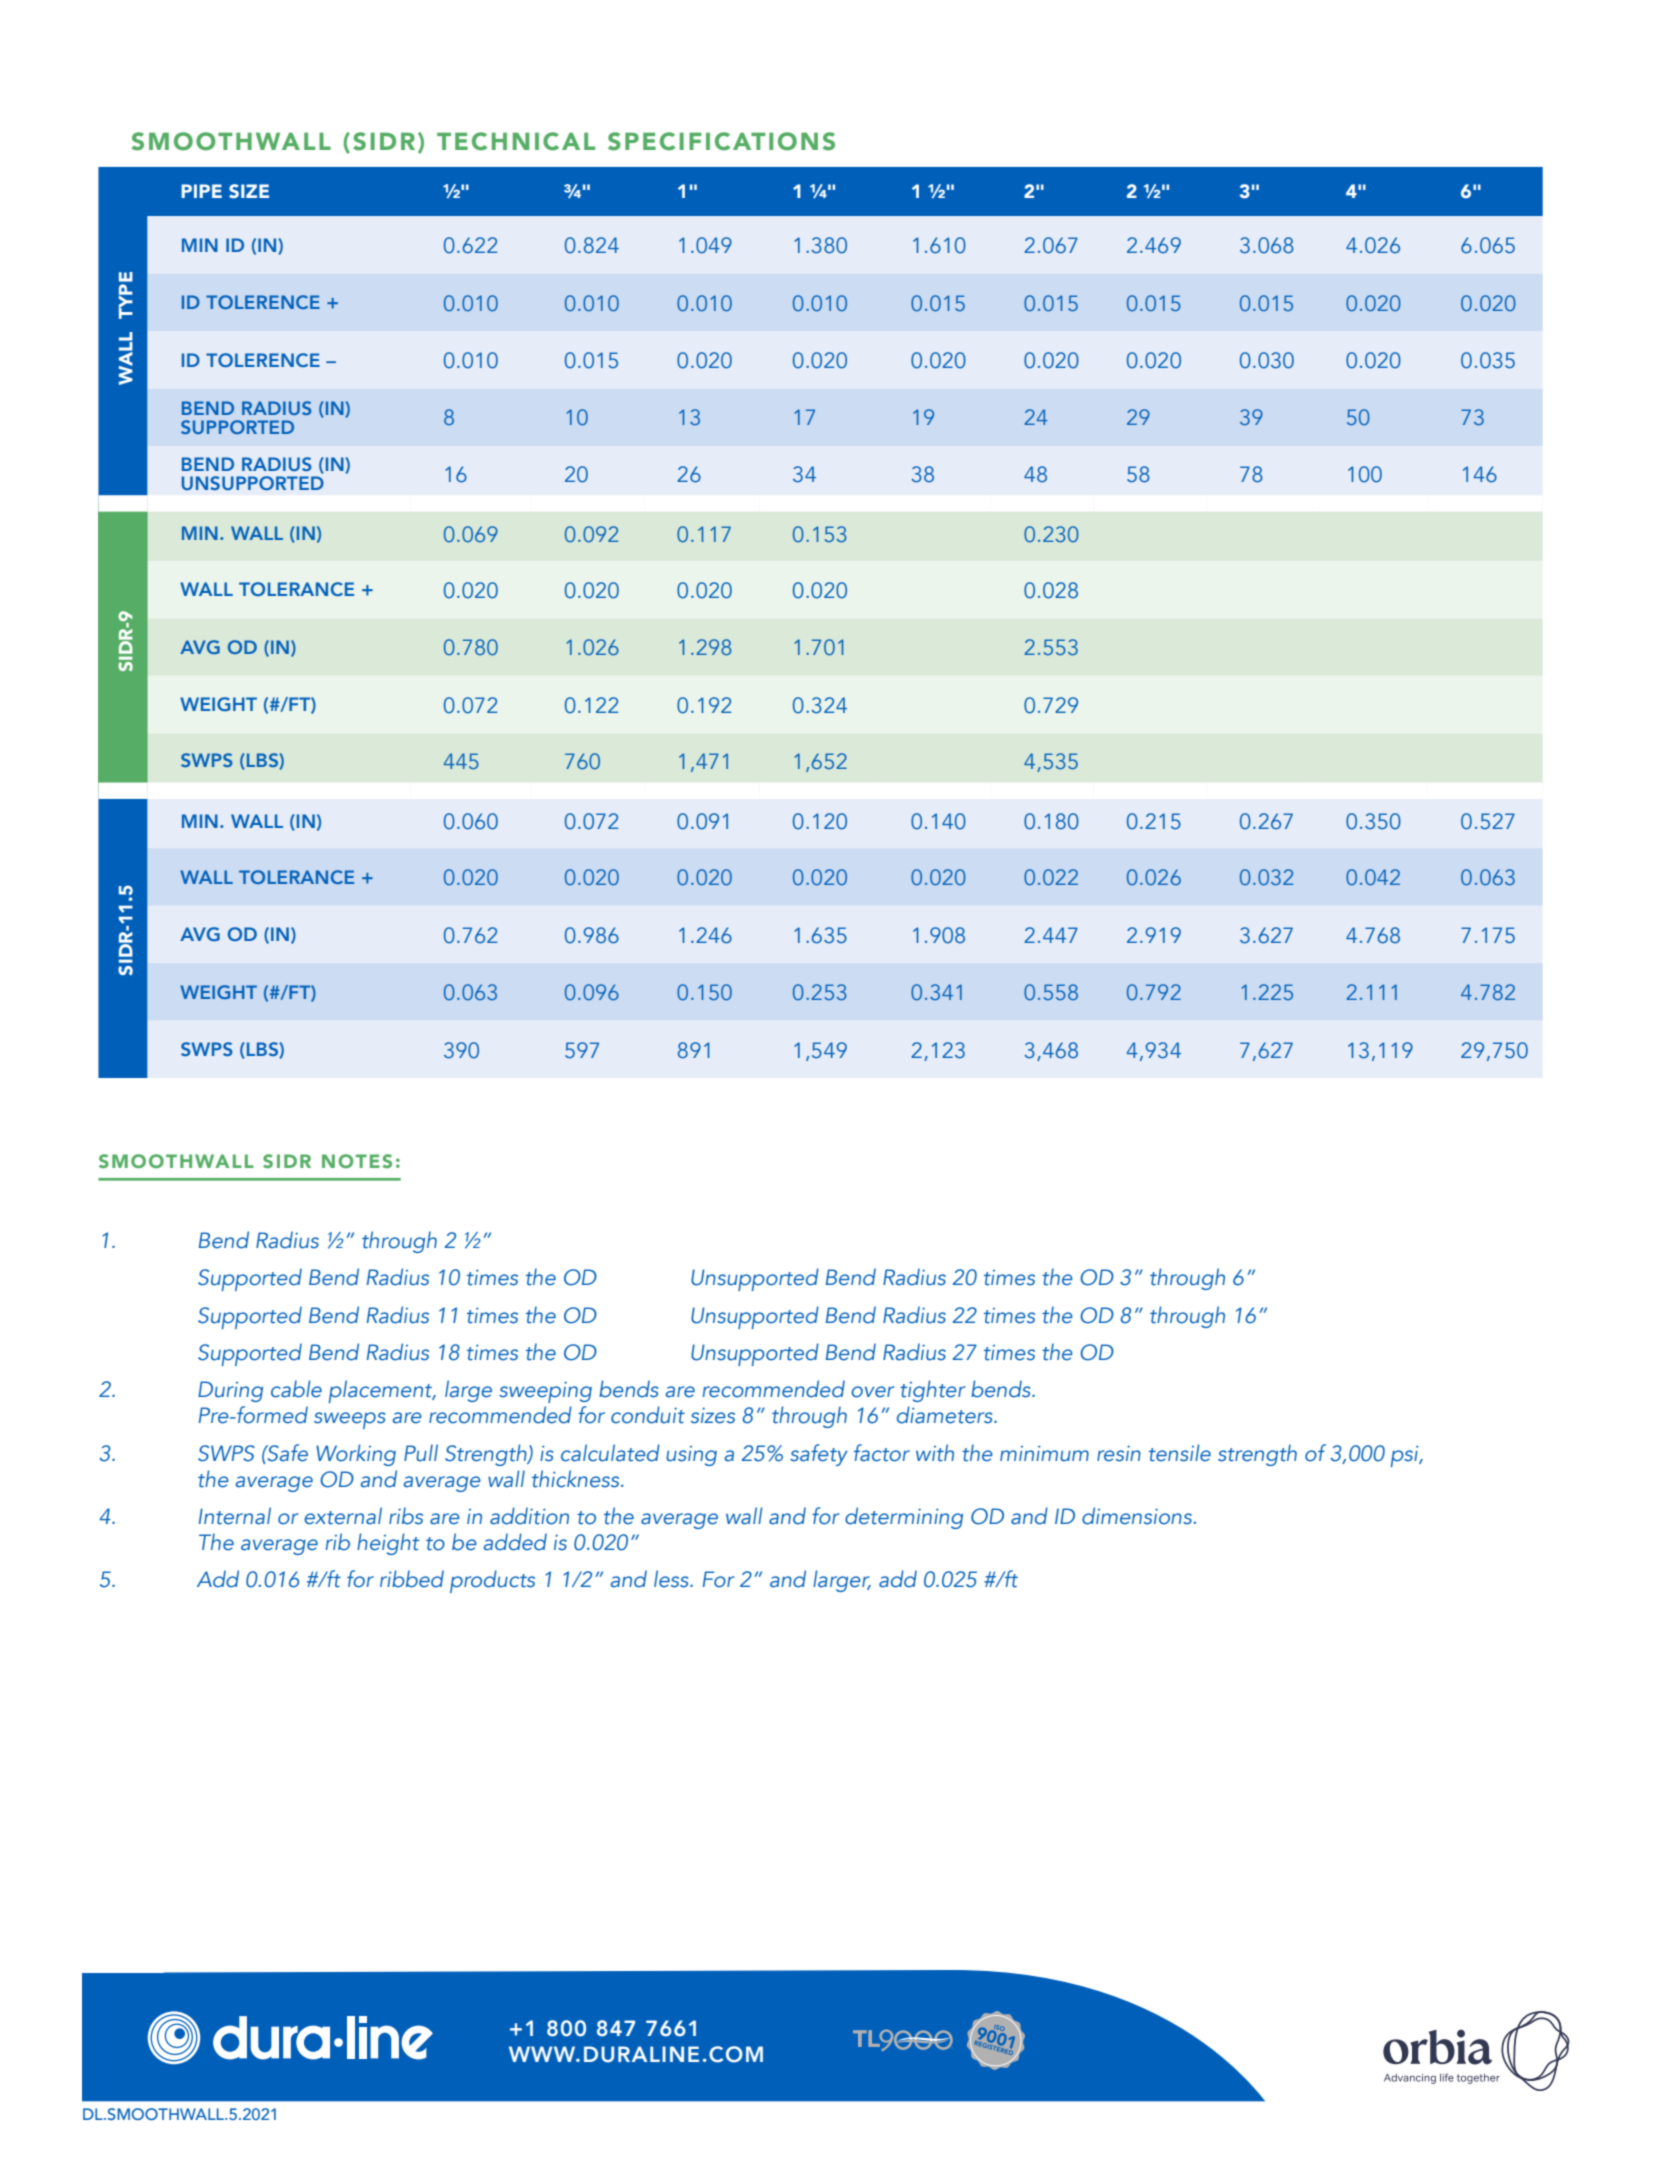 The height and width of the screenshot is (2167, 1674). What do you see at coordinates (545, 1392) in the screenshot?
I see `sweeping` at bounding box center [545, 1392].
